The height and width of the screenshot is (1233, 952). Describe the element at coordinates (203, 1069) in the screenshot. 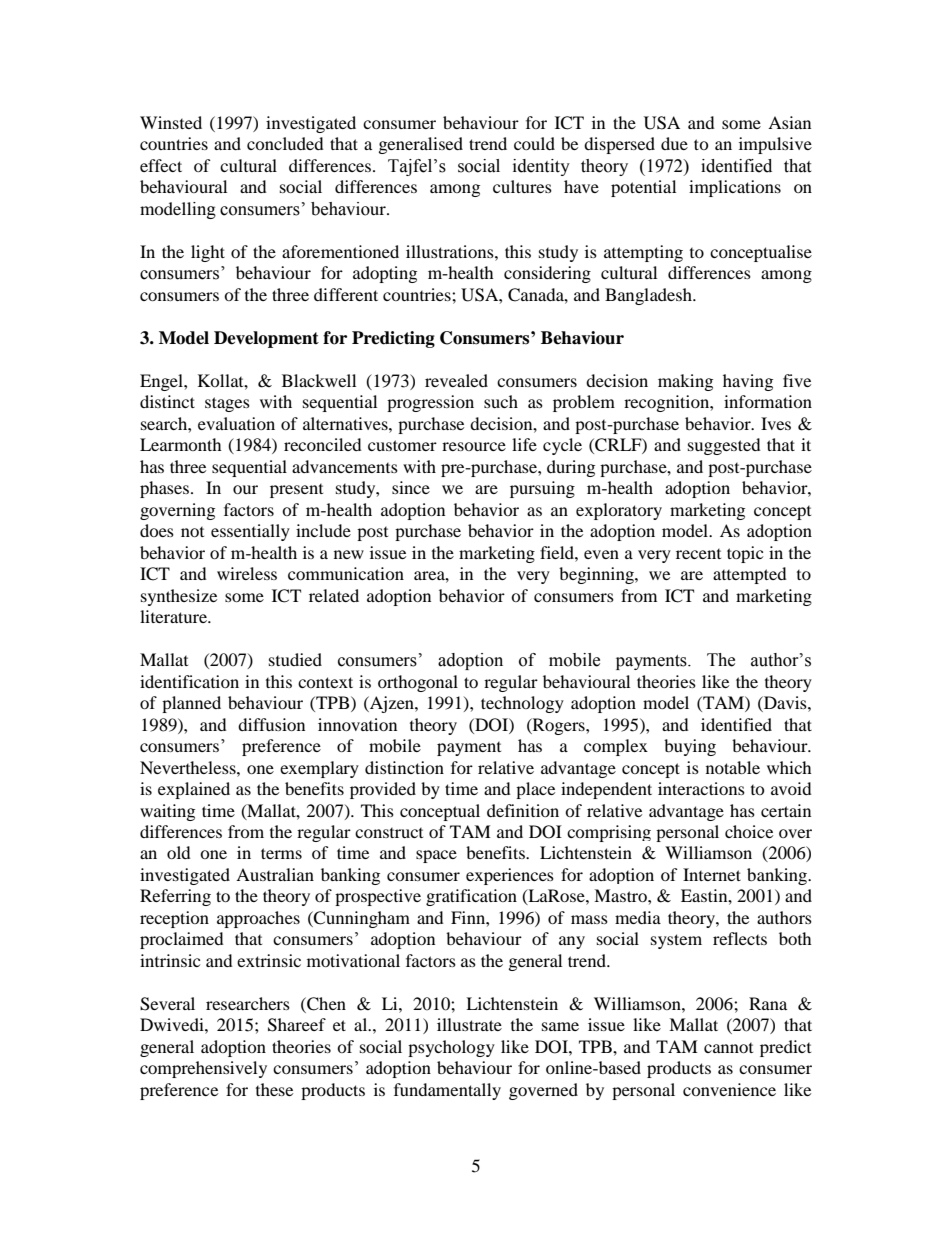

I see `comprehensively` at that location.
